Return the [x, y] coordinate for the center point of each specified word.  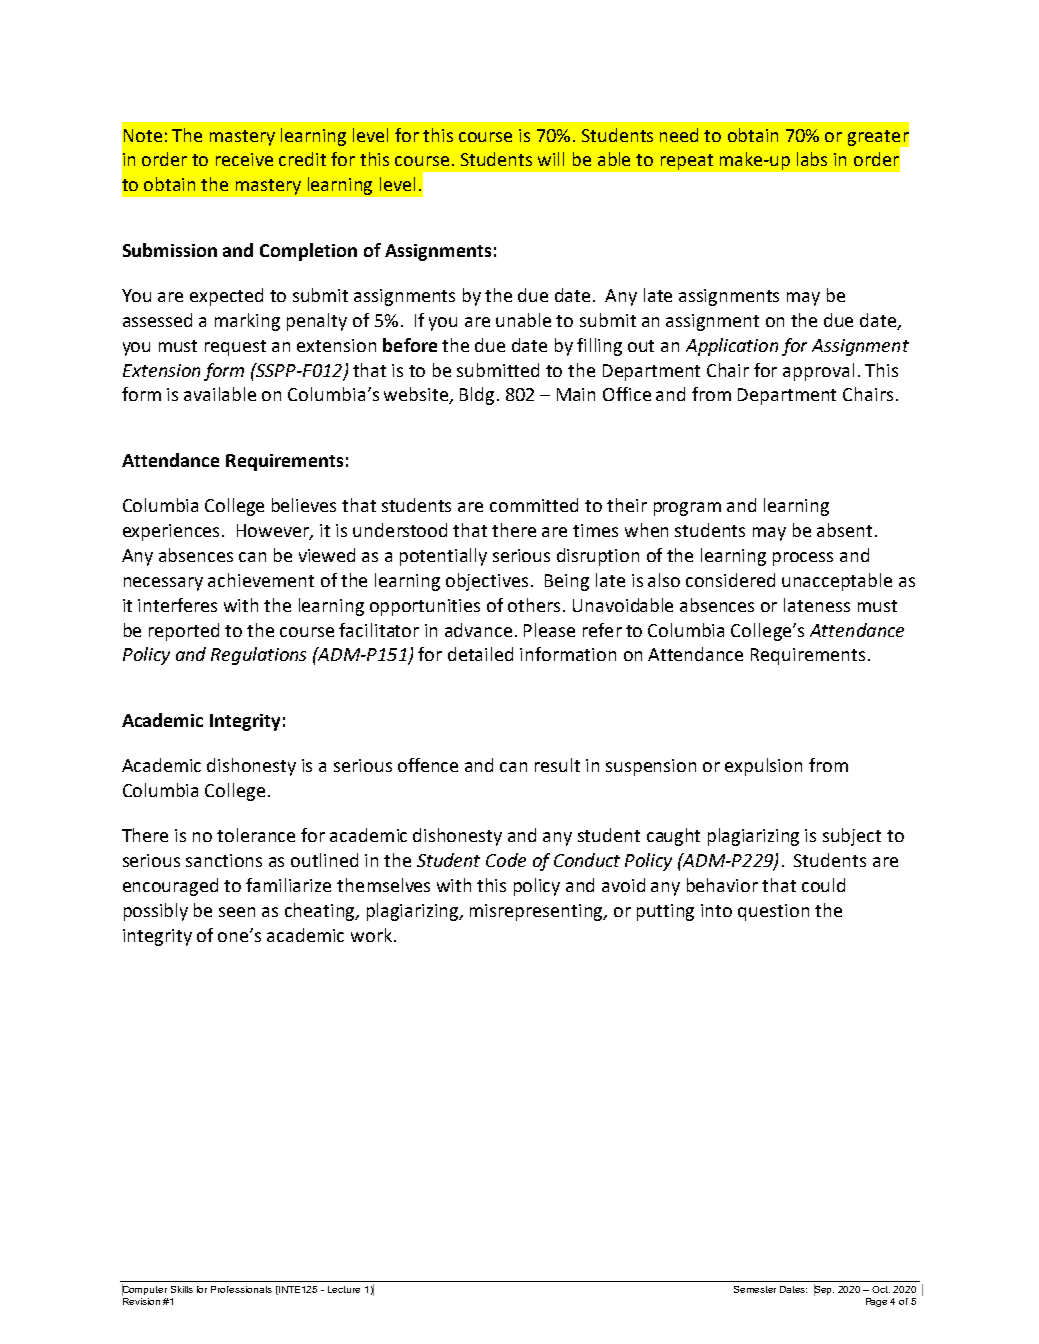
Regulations [258, 656]
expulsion [763, 767]
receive [244, 159]
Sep [824, 1290]
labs [812, 159]
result [557, 765]
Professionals [241, 1289]
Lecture [344, 1289]
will [551, 159]
